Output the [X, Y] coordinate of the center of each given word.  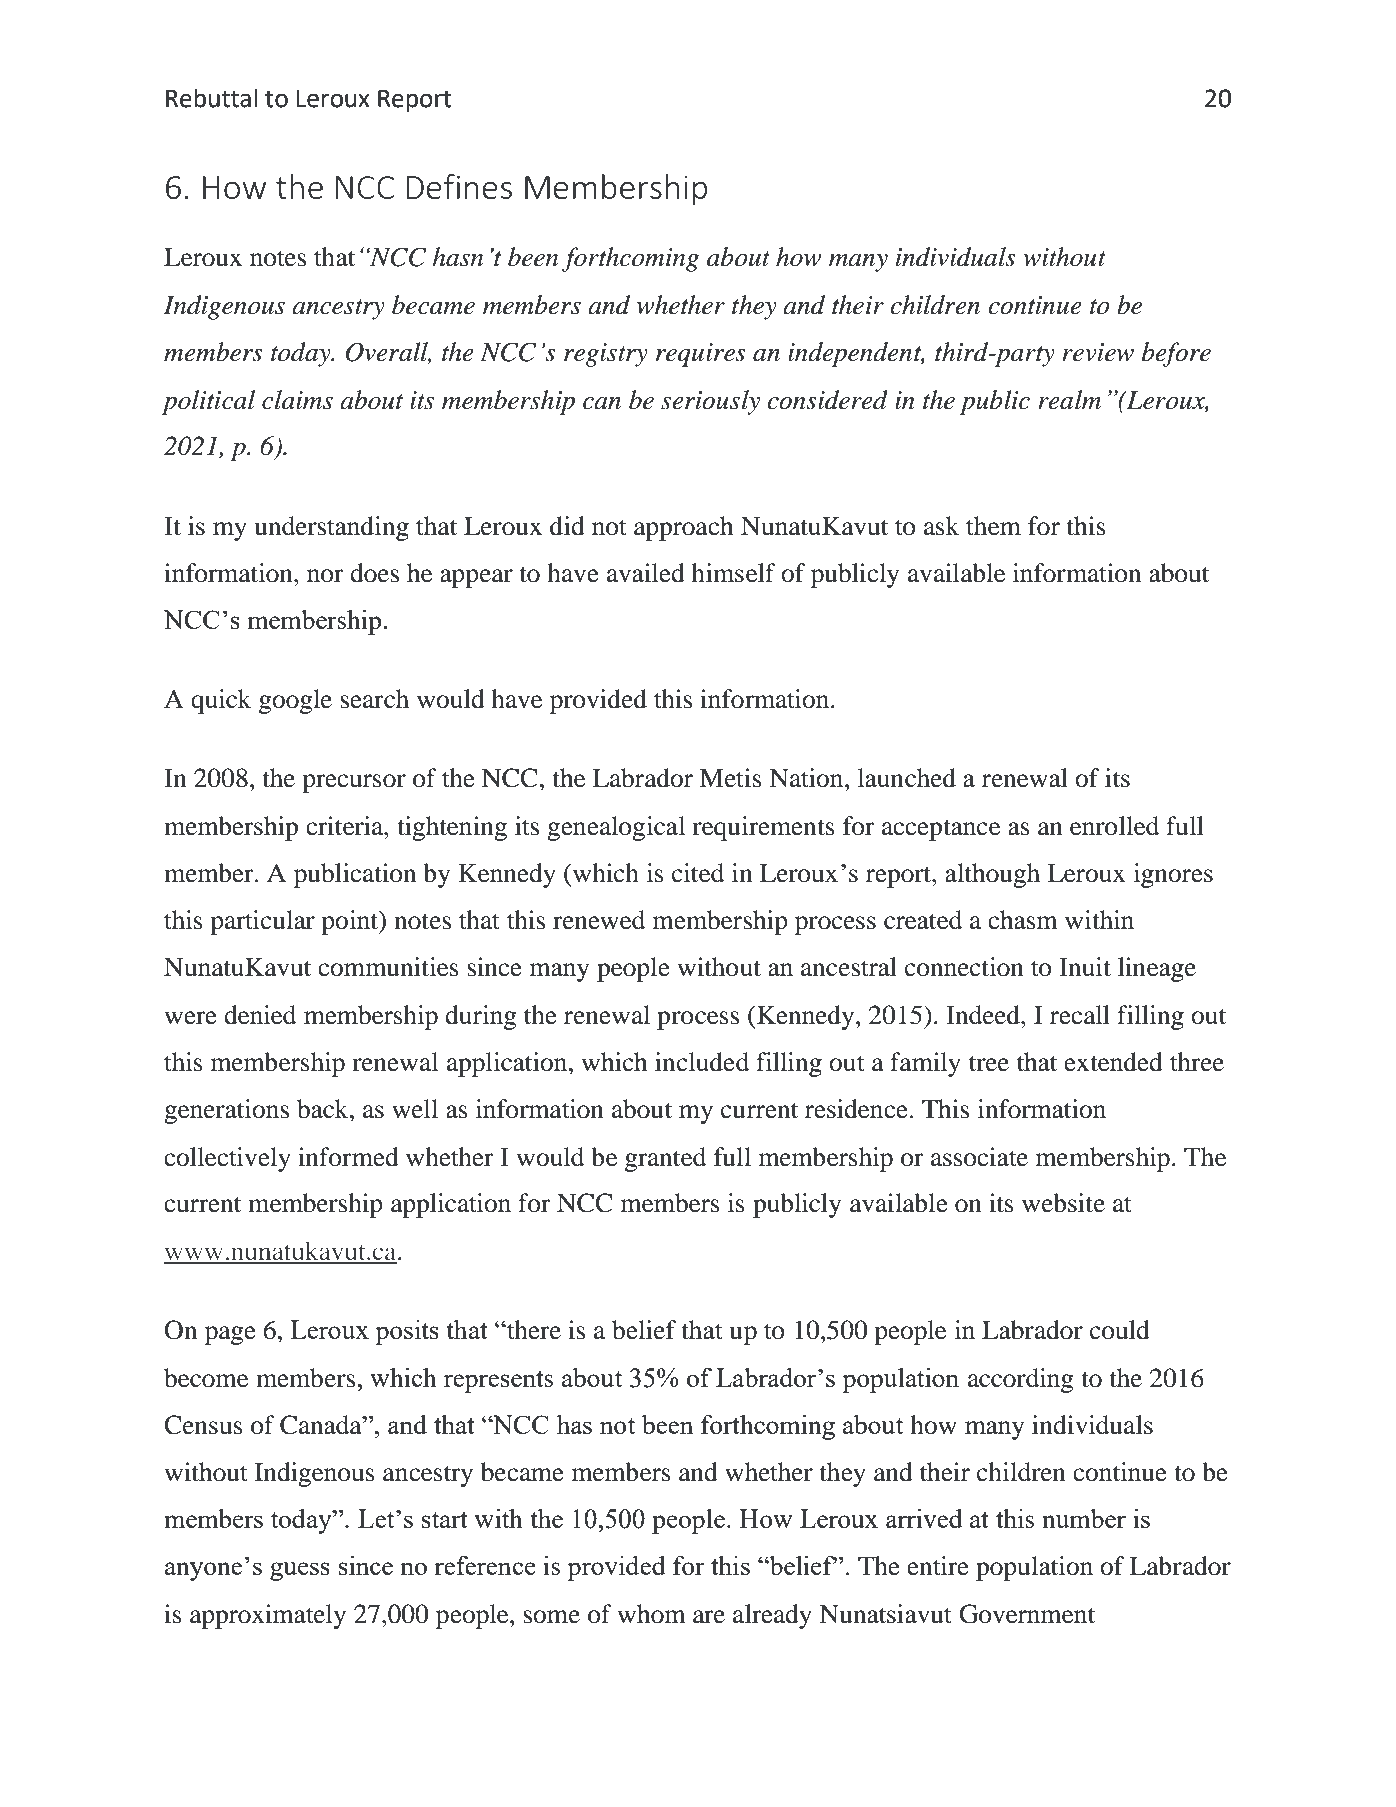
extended [1113, 1062]
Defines [459, 186]
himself [733, 573]
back [324, 1109]
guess [300, 1571]
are [709, 1617]
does [374, 573]
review [1098, 352]
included [702, 1062]
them [993, 526]
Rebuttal [211, 98]
